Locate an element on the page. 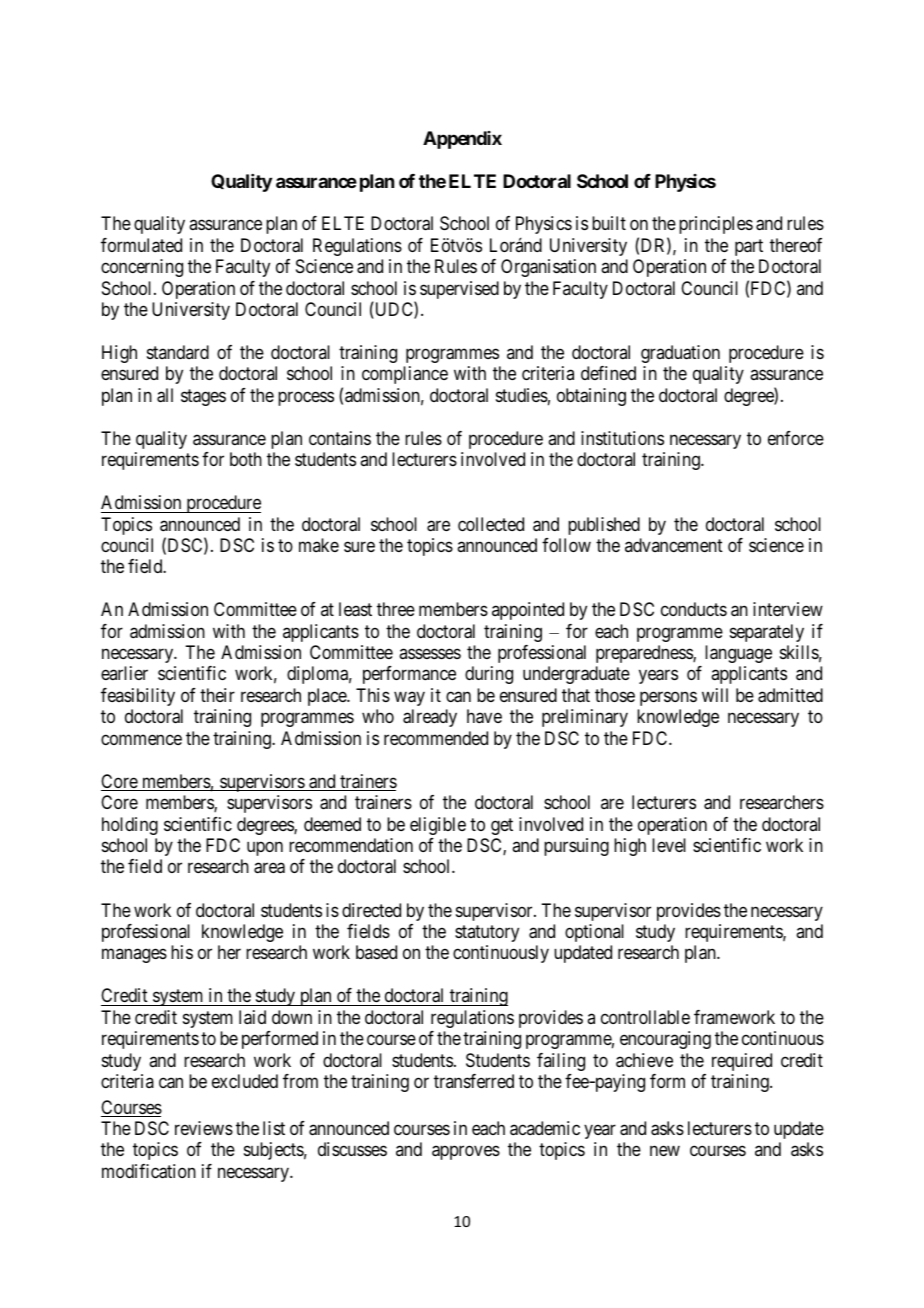 The height and width of the image is (1308, 924). assesses is located at coordinates (430, 653).
